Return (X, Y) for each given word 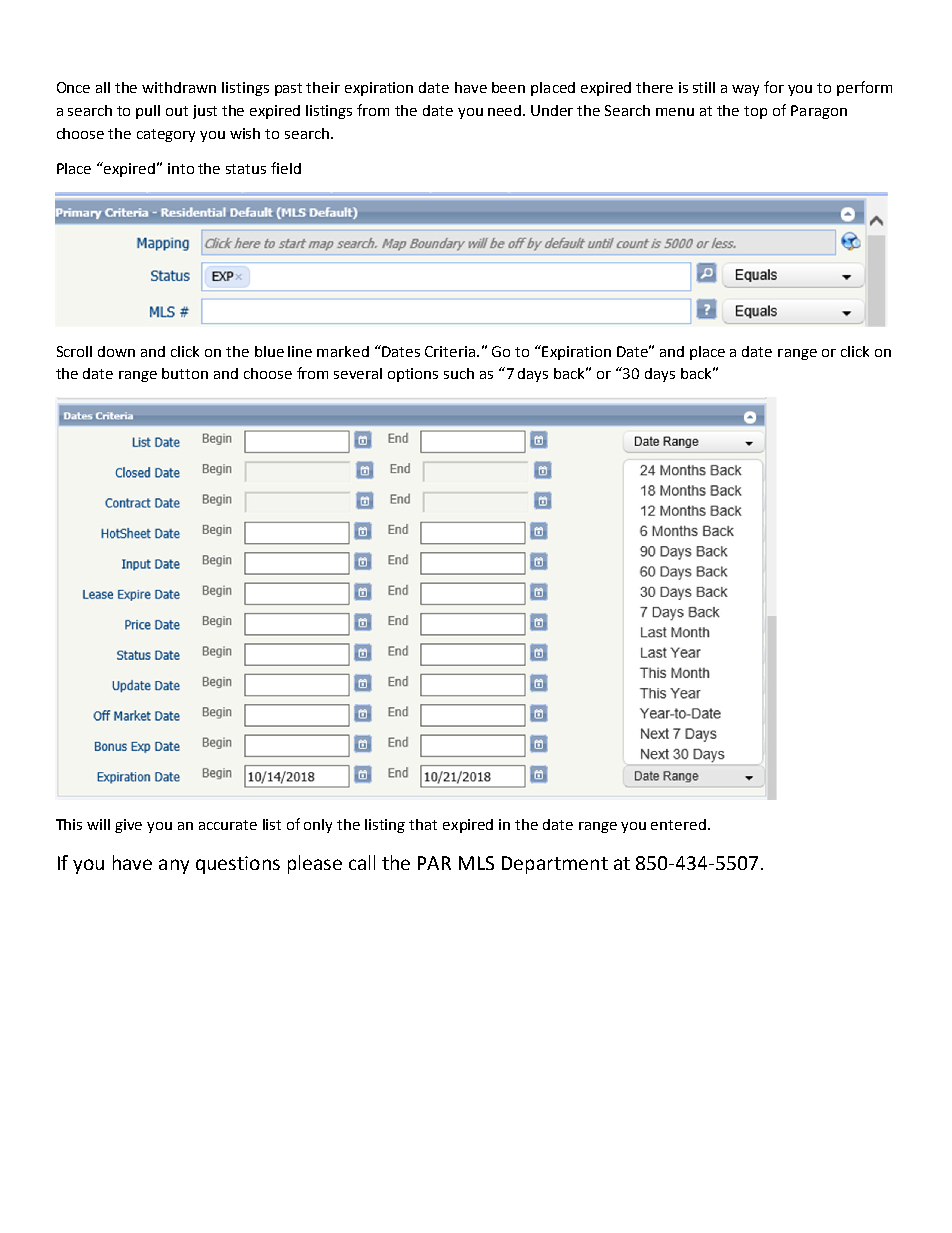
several (358, 373)
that (423, 824)
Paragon (819, 112)
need (506, 110)
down (116, 351)
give (128, 826)
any (174, 866)
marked (343, 351)
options (413, 375)
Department (555, 865)
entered (678, 824)
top (755, 112)
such (459, 373)
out (177, 111)
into (181, 168)
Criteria (451, 351)
